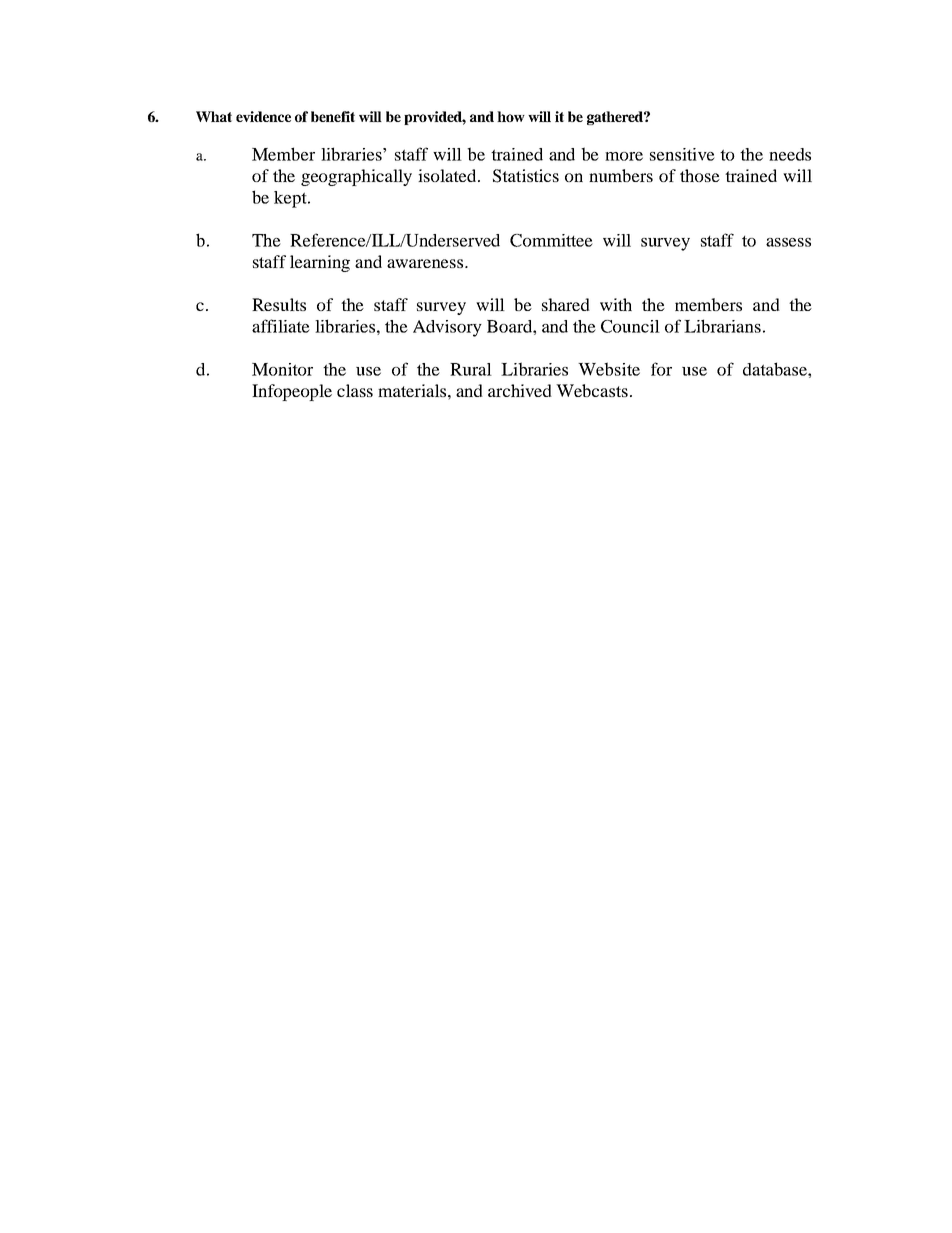  I want to click on for, so click(661, 369).
